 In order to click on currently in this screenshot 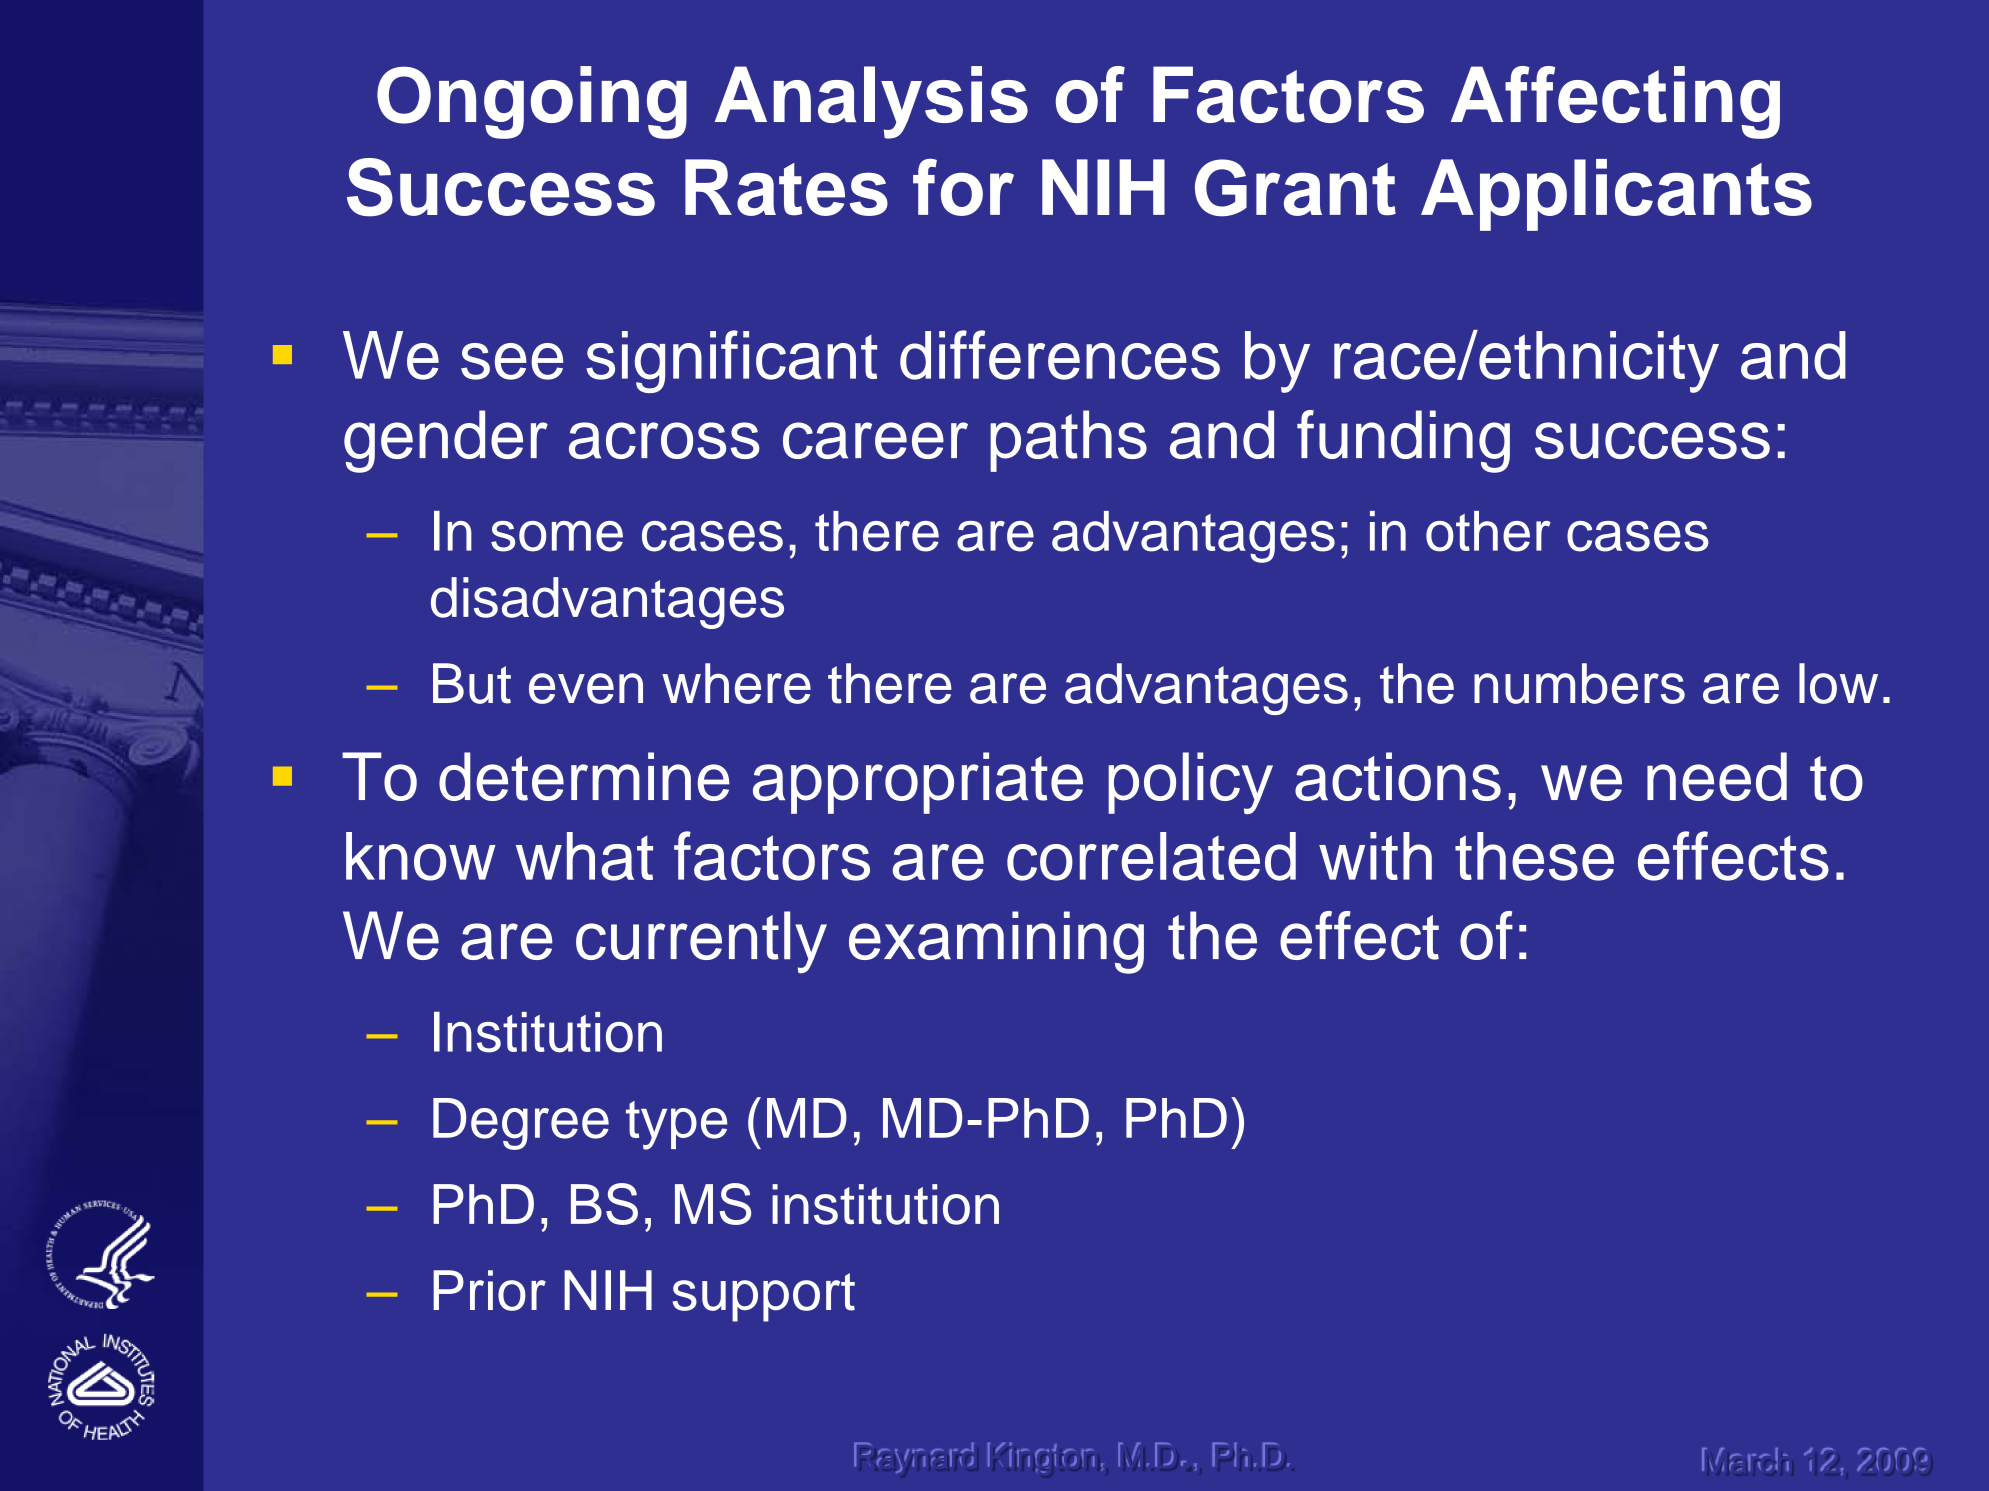, I will do `click(701, 942)`.
